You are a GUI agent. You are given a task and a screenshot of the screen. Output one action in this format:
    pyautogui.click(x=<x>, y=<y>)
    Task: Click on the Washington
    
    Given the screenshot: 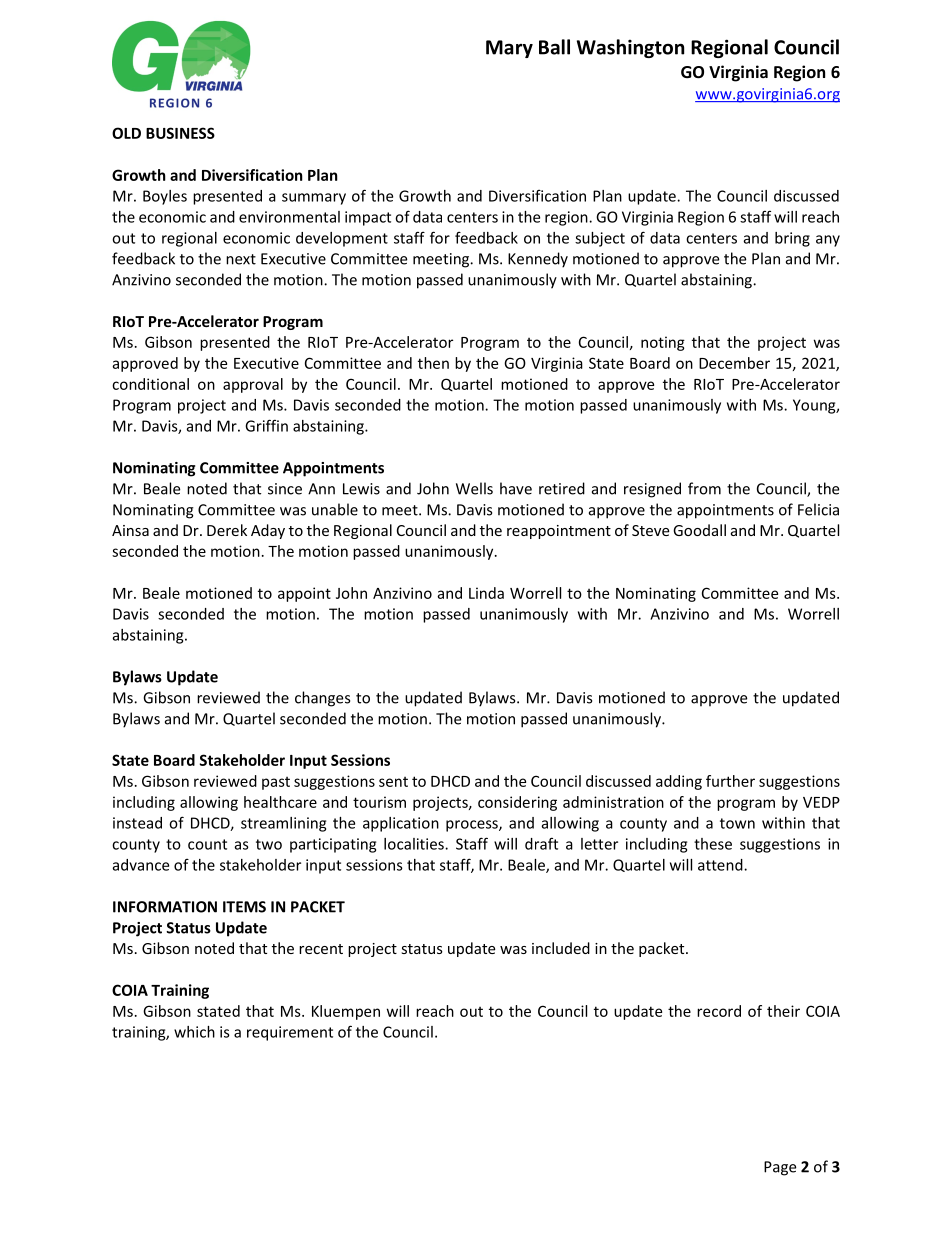 What is the action you would take?
    pyautogui.click(x=630, y=48)
